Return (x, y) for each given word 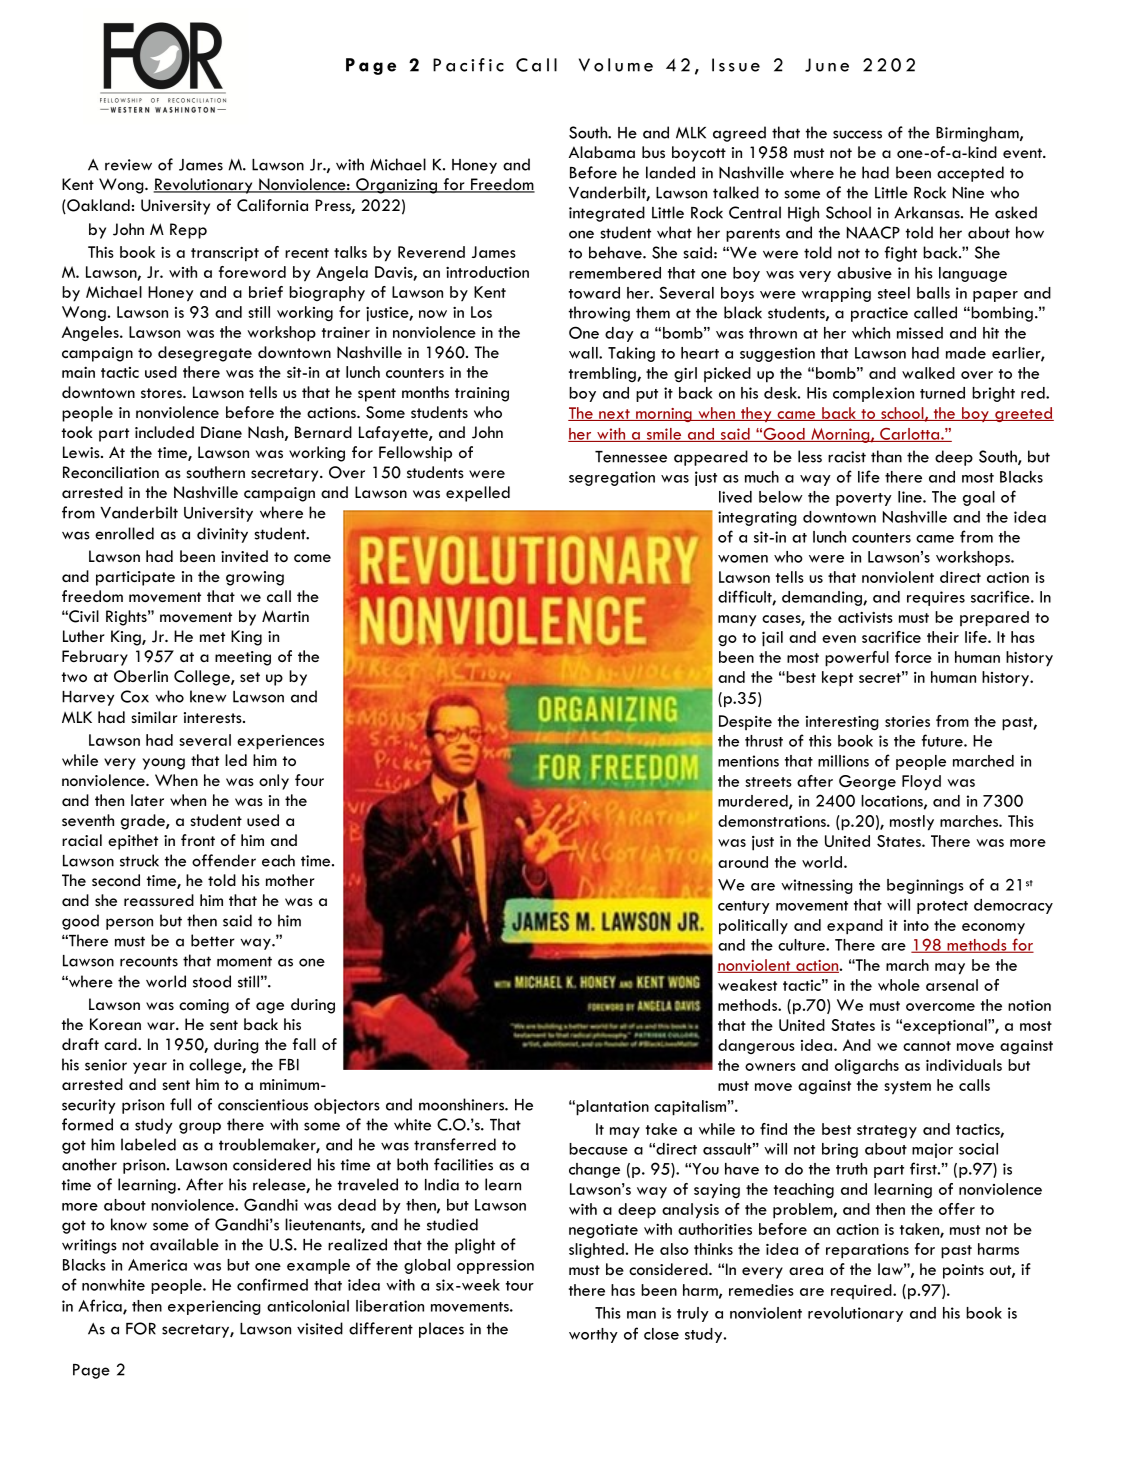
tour (520, 1286)
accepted (970, 174)
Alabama (602, 152)
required (862, 1291)
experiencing (214, 1307)
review (128, 165)
